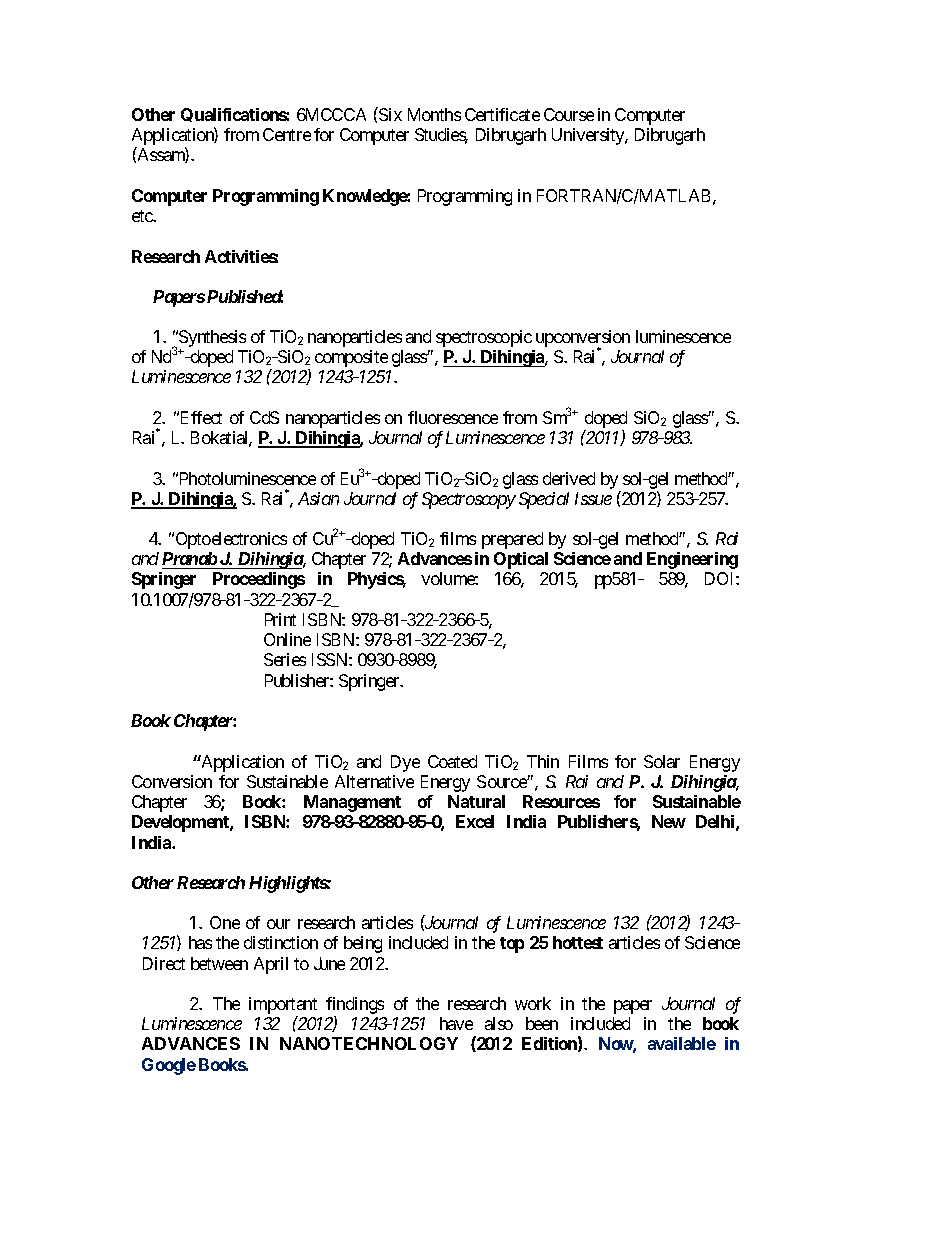 The image size is (952, 1233). I want to click on Google, so click(169, 1066).
